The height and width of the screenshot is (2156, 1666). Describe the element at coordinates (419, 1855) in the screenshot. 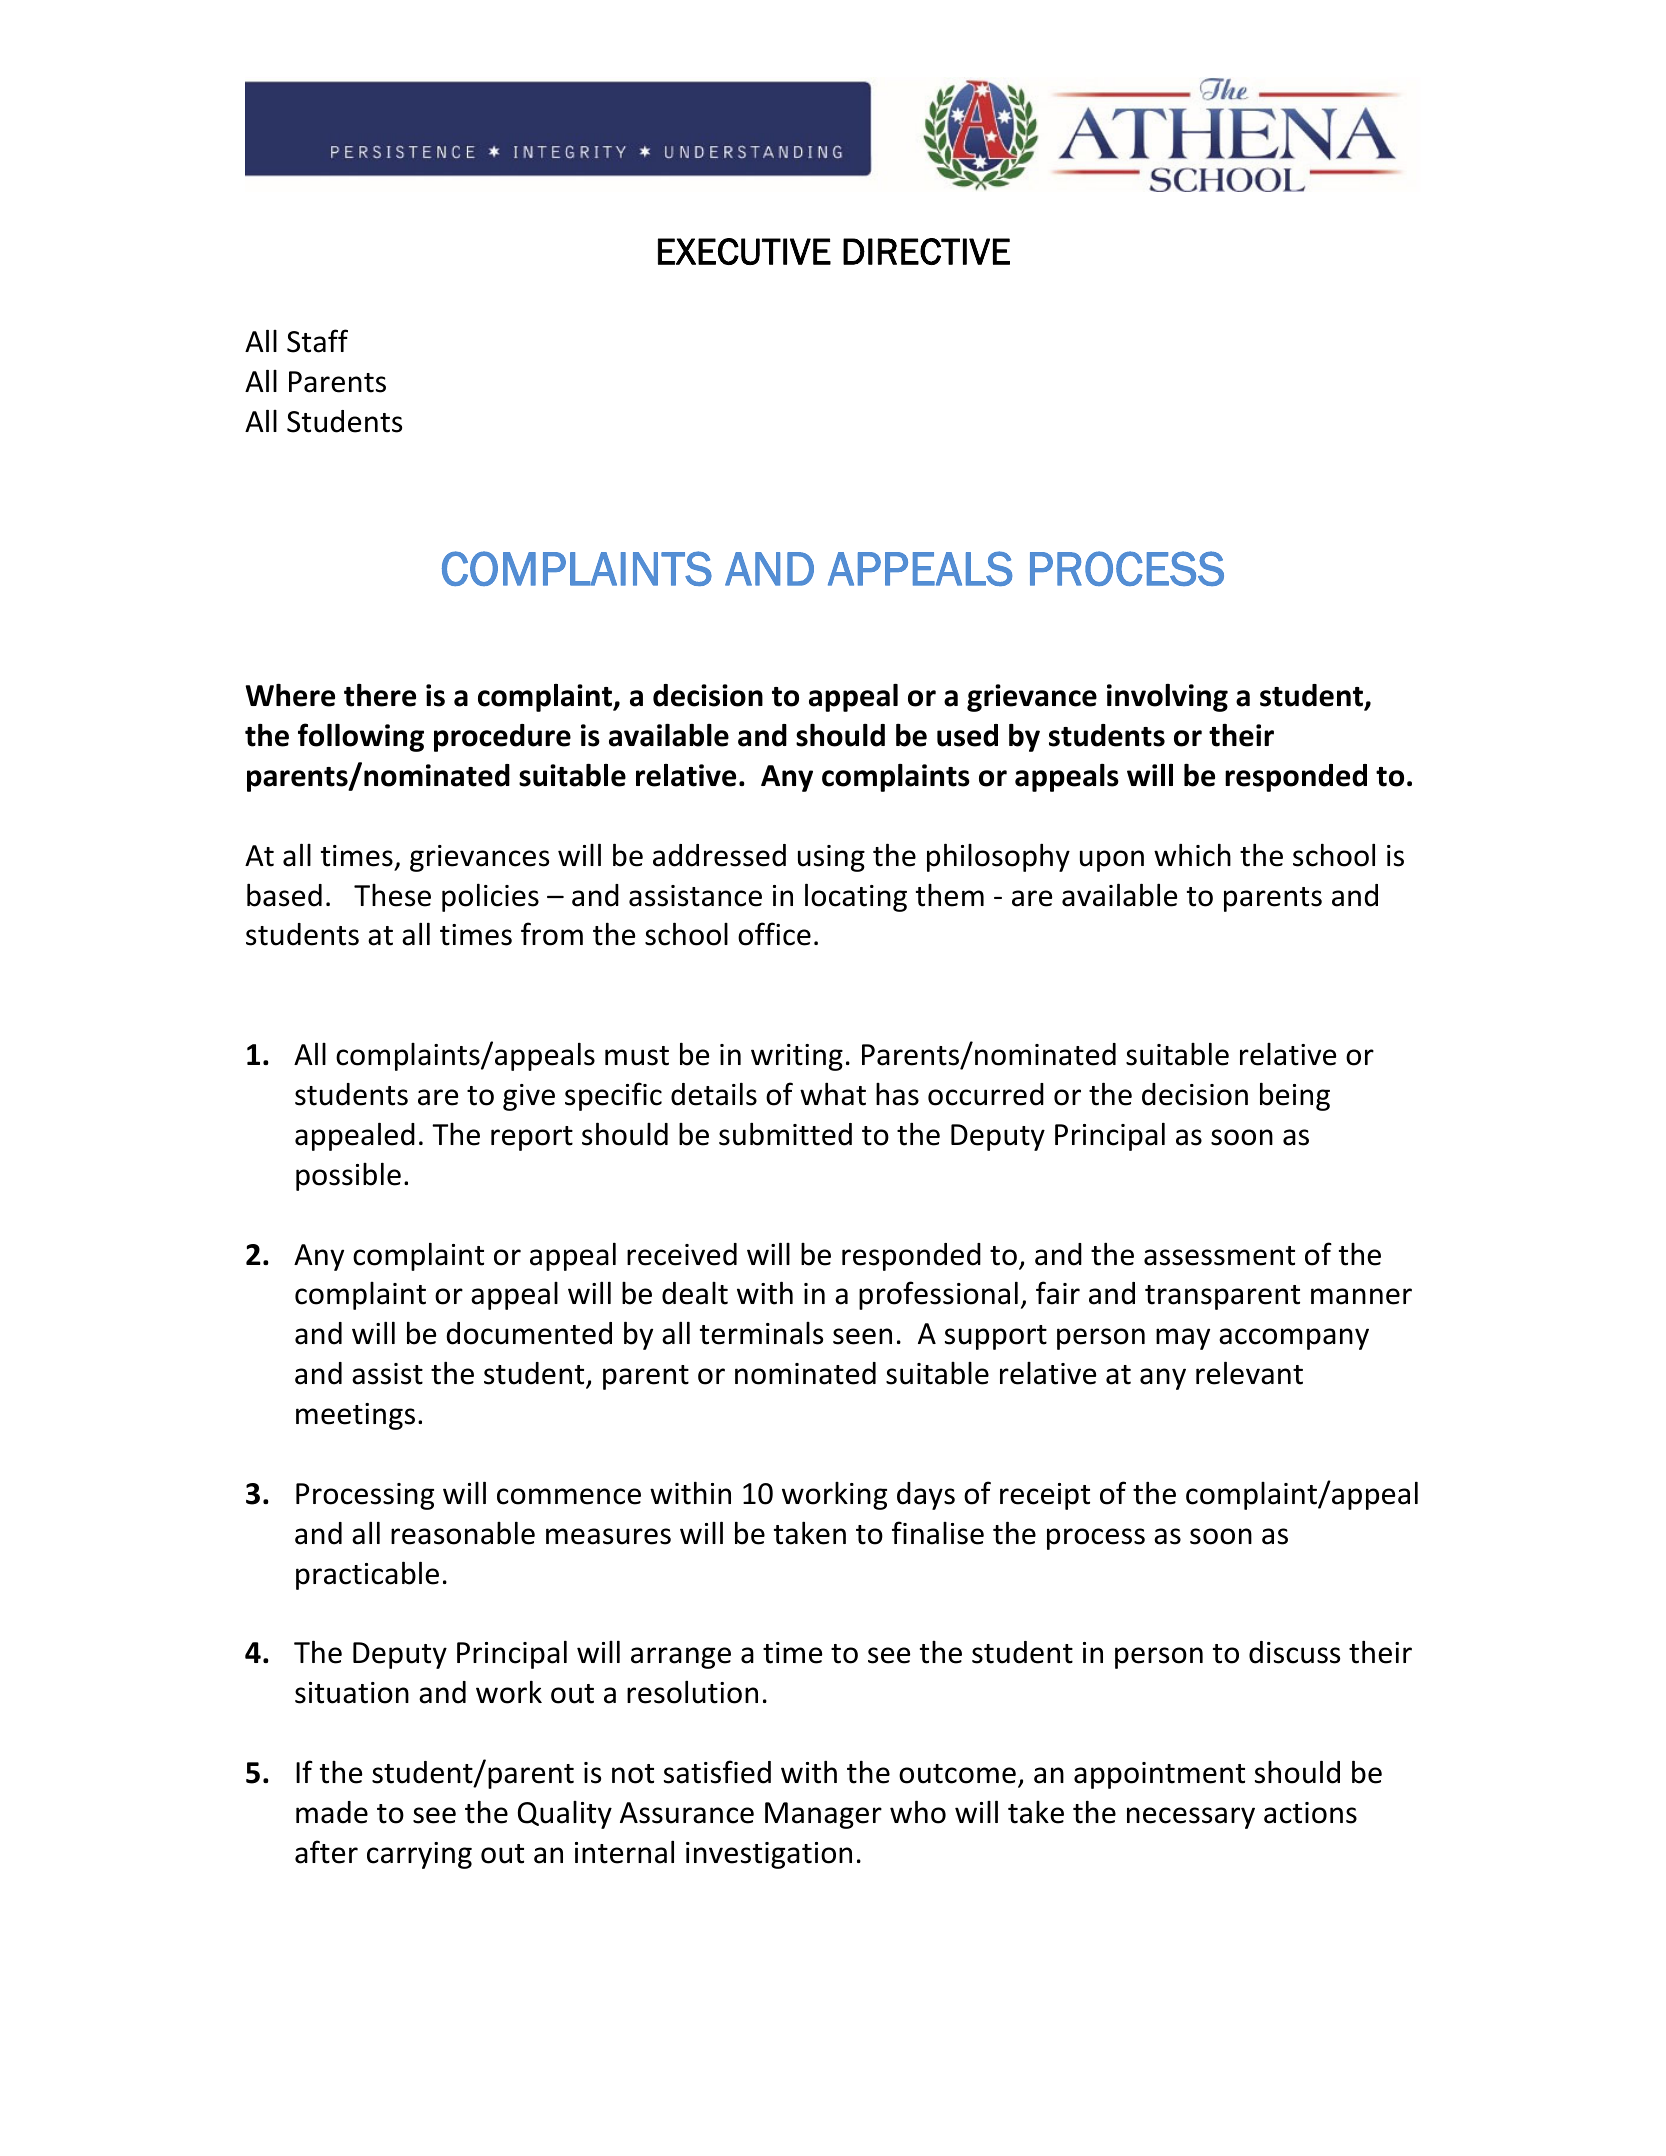

I see `carrying` at that location.
